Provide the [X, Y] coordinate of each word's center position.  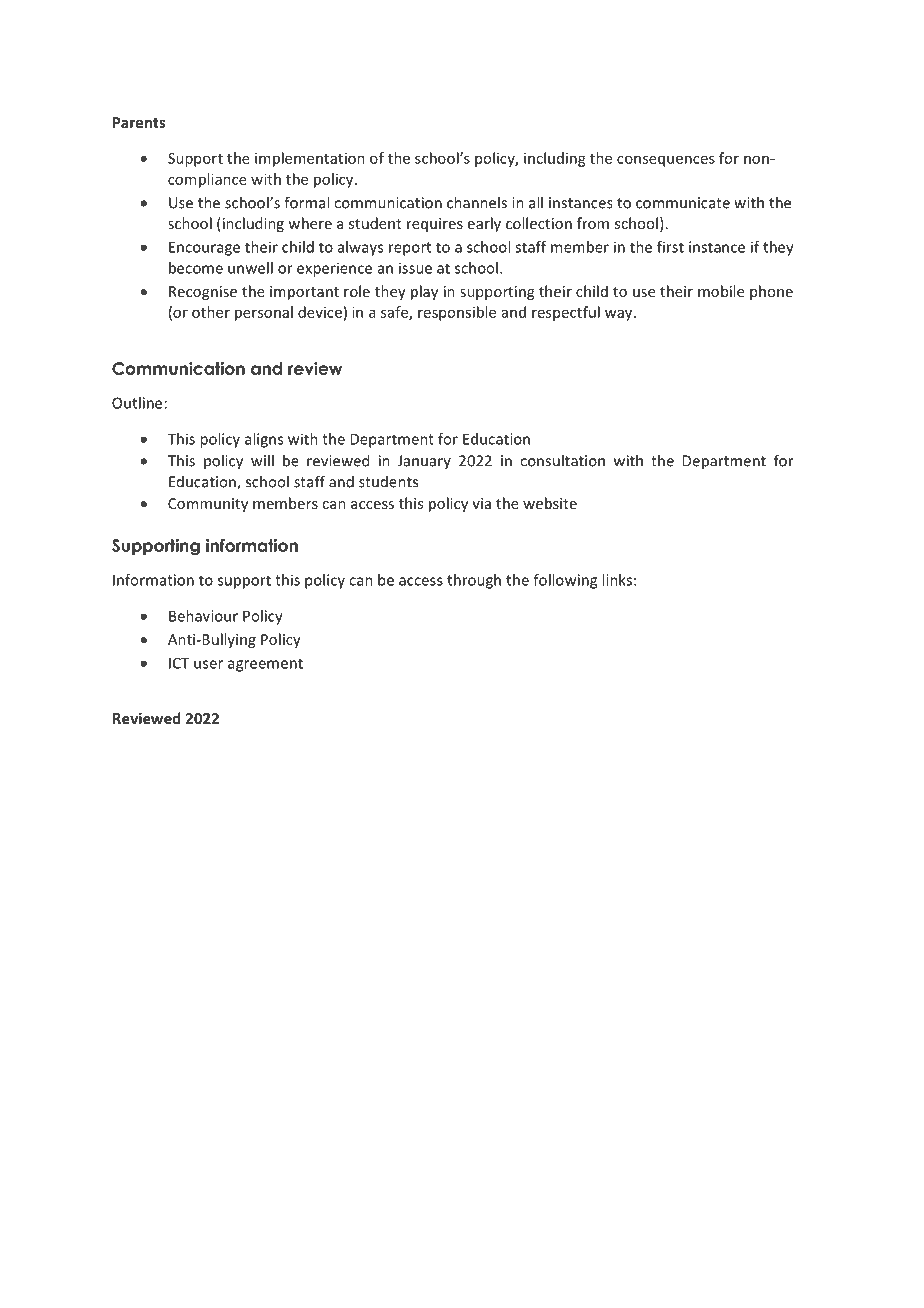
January [424, 462]
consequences [666, 161]
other [211, 312]
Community [208, 505]
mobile [721, 291]
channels [477, 202]
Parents [139, 122]
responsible [457, 313]
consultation [562, 460]
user [208, 664]
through [474, 581]
